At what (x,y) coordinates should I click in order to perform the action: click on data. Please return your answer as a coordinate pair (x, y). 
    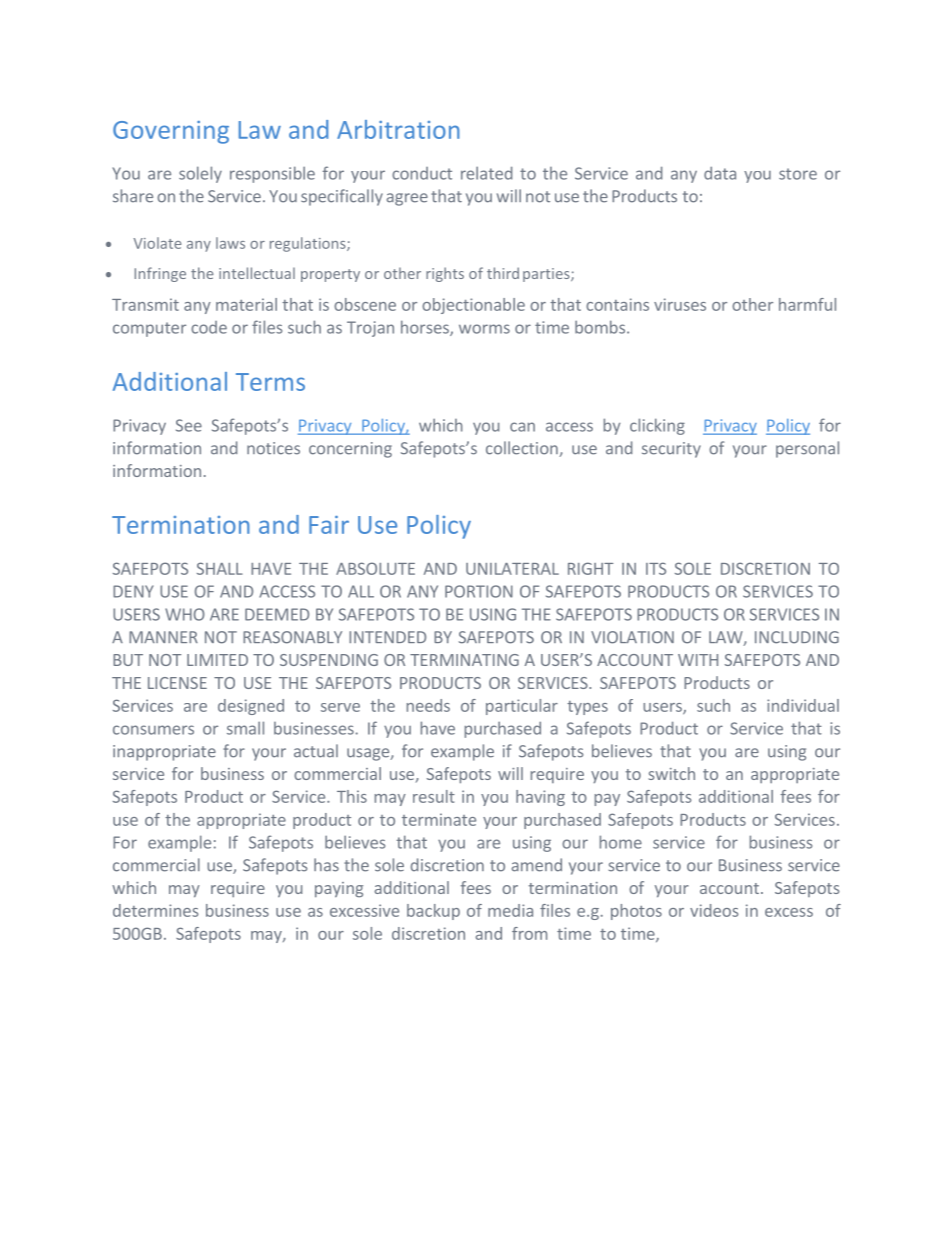
    Looking at the image, I should click on (720, 173).
